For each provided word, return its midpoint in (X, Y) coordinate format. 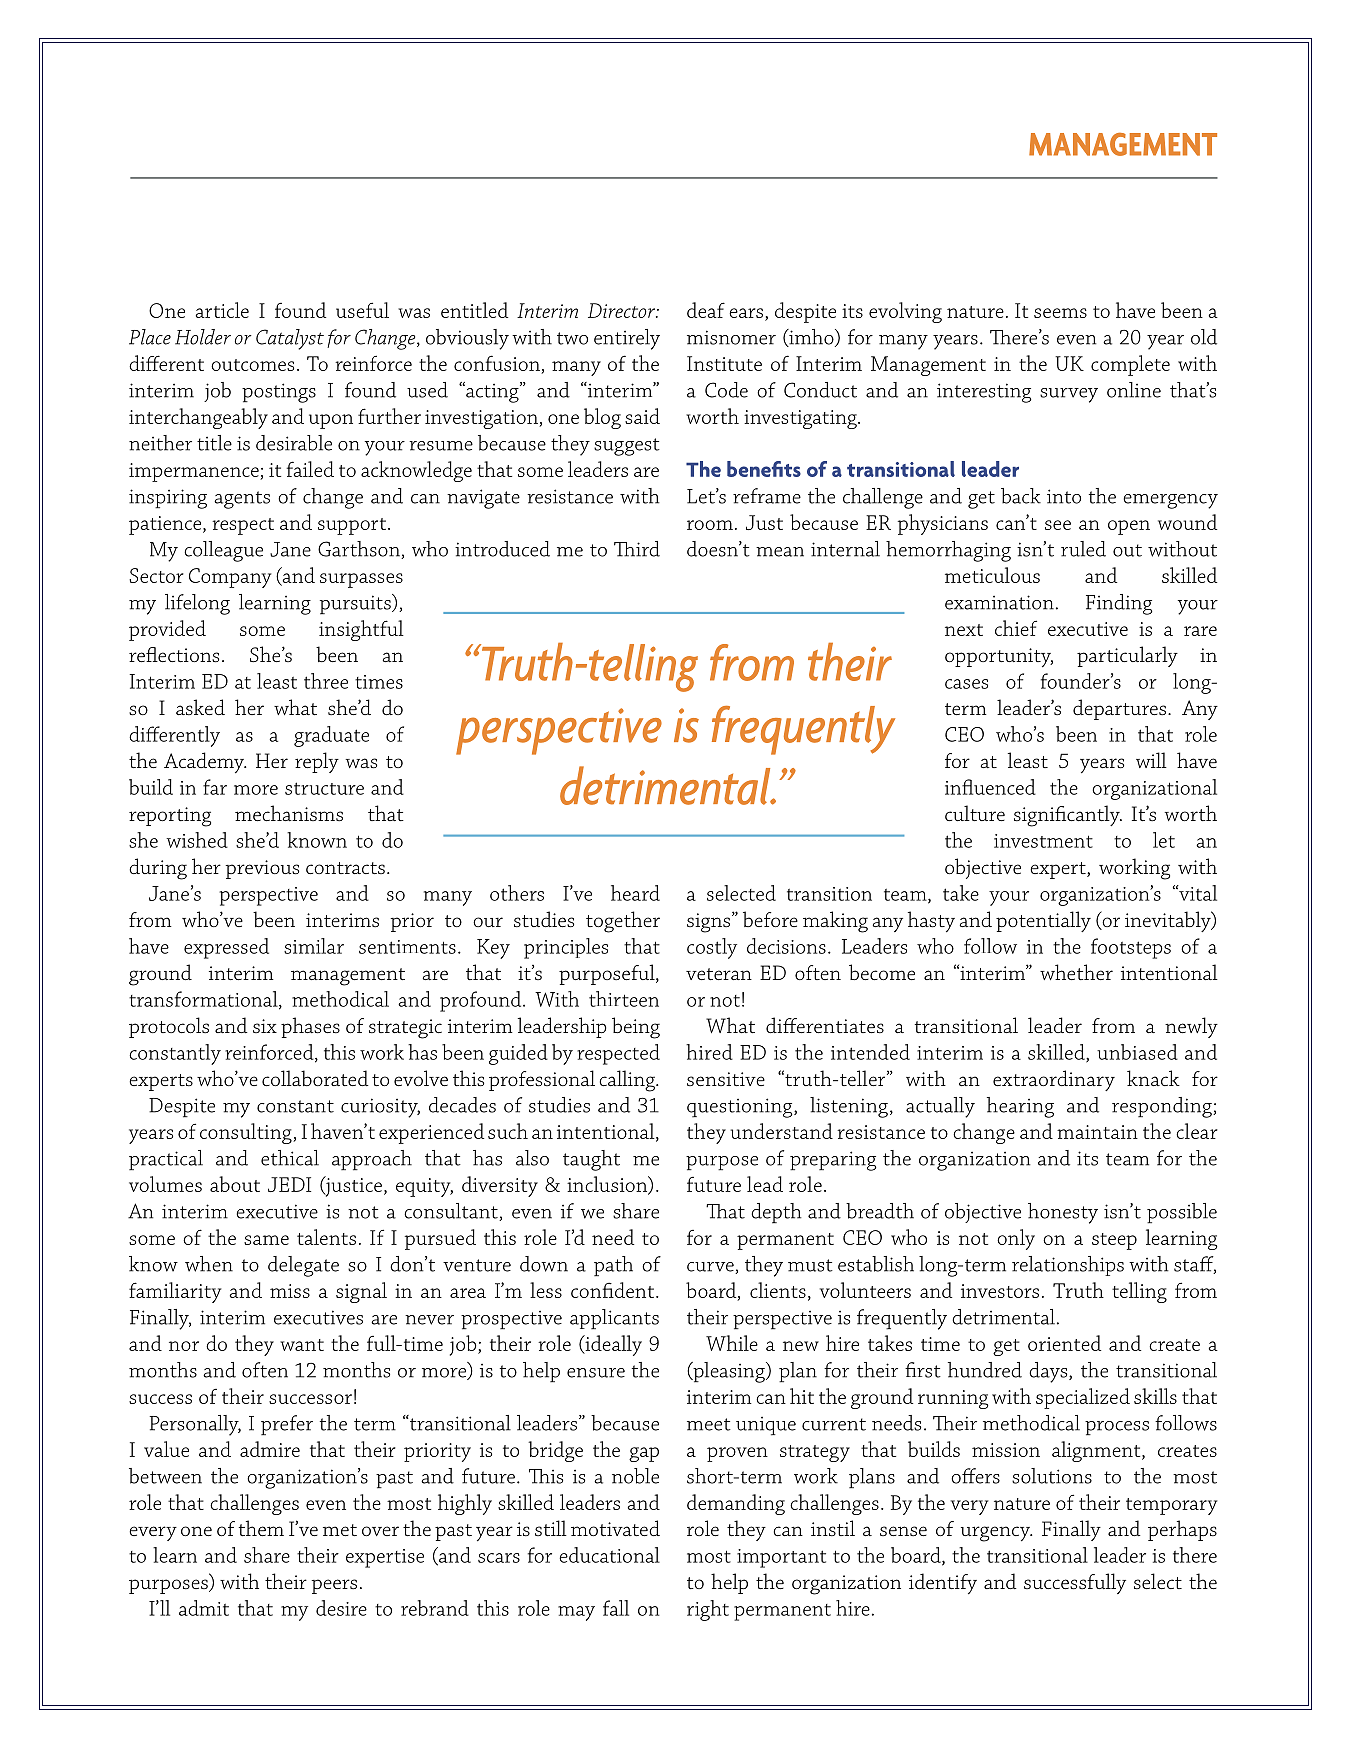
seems (1060, 313)
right (708, 1610)
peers (334, 1586)
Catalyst (290, 339)
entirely (627, 339)
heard (635, 893)
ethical (290, 1158)
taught (591, 1160)
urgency (997, 1534)
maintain (1097, 1132)
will (1151, 760)
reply (317, 762)
